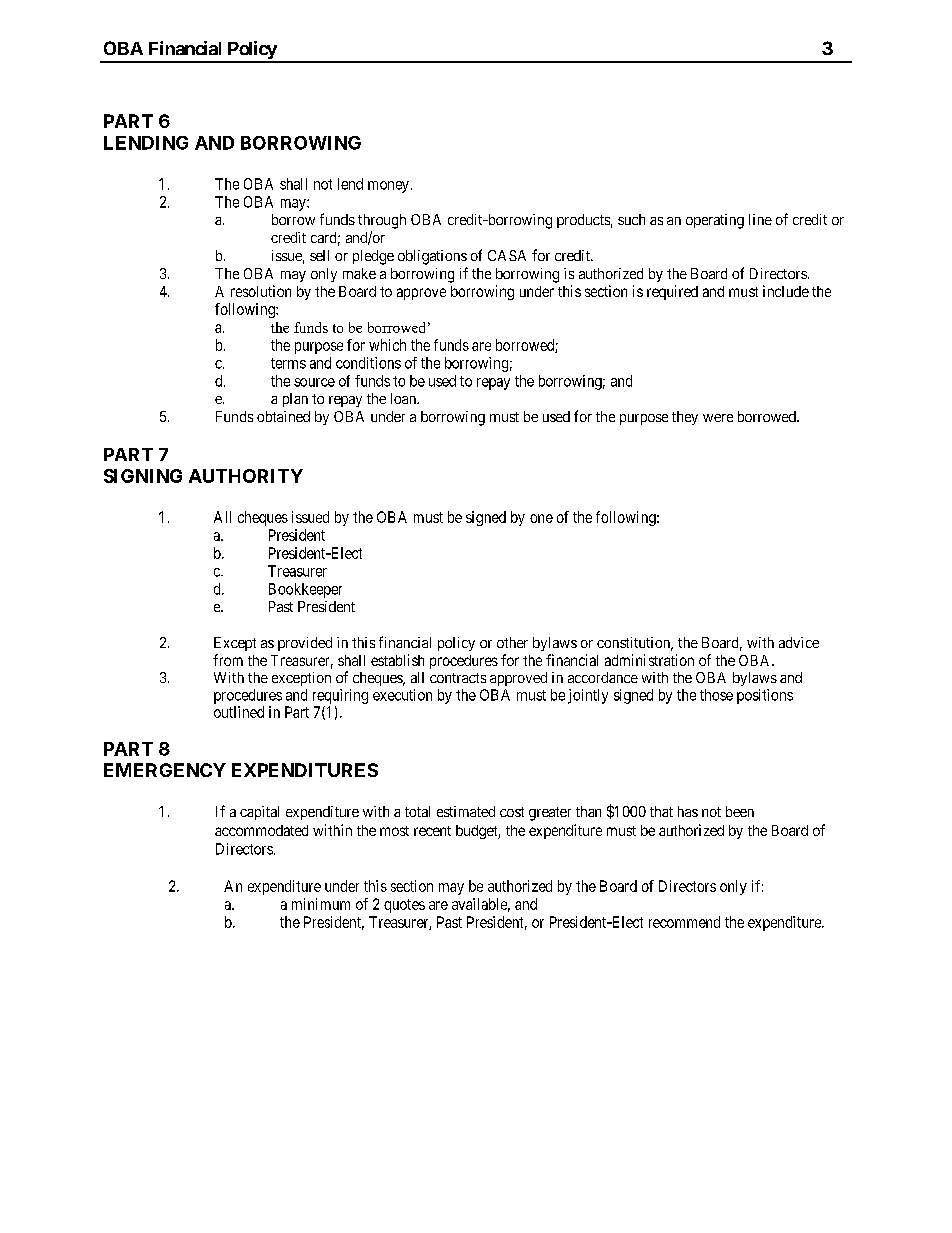  Describe the element at coordinates (228, 660) in the screenshot. I see `from` at that location.
